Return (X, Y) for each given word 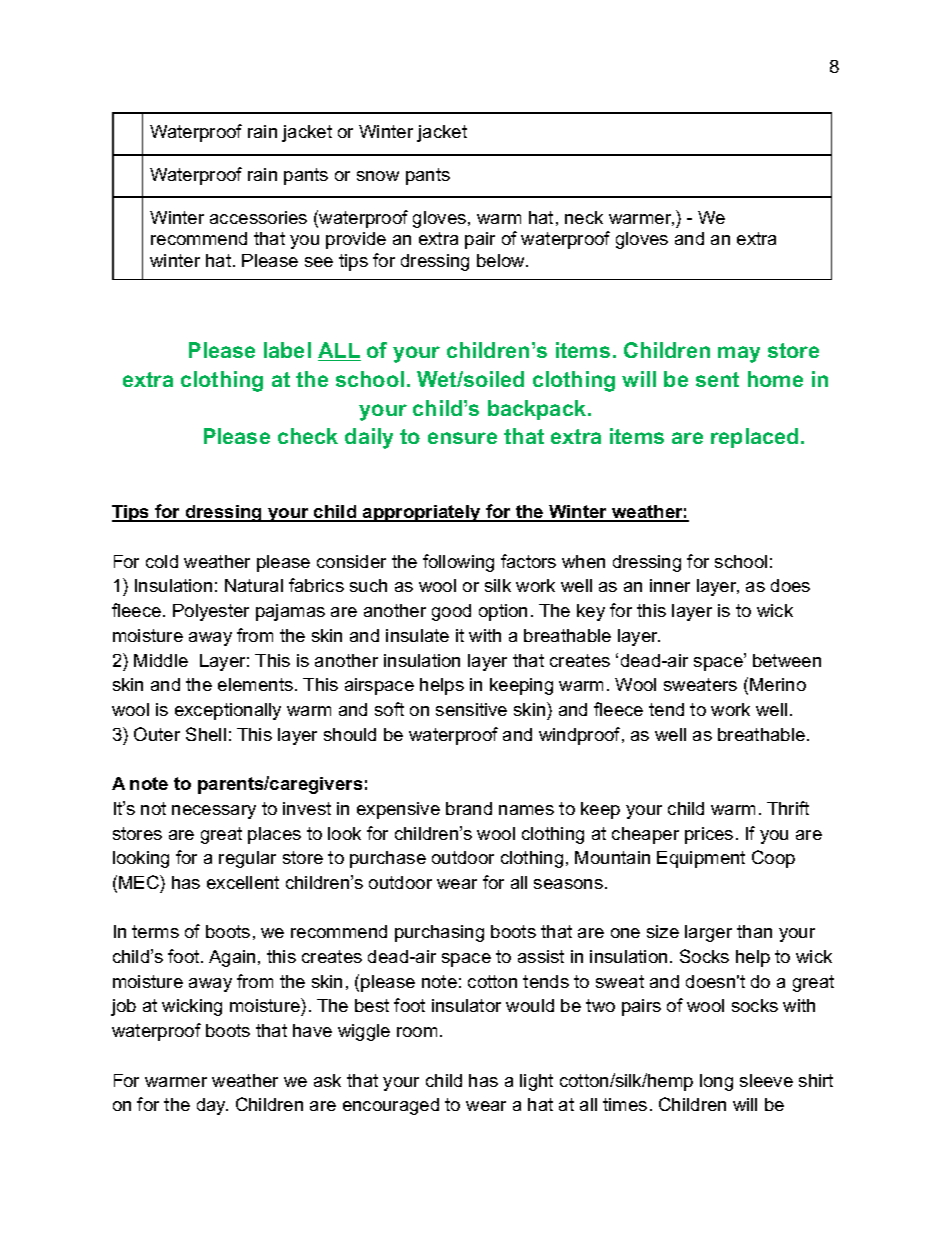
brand (469, 808)
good (451, 612)
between (787, 660)
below (502, 260)
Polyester (211, 612)
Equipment (701, 859)
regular (247, 859)
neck (584, 217)
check (308, 436)
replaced (754, 438)
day (212, 1106)
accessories (258, 217)
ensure (462, 438)
